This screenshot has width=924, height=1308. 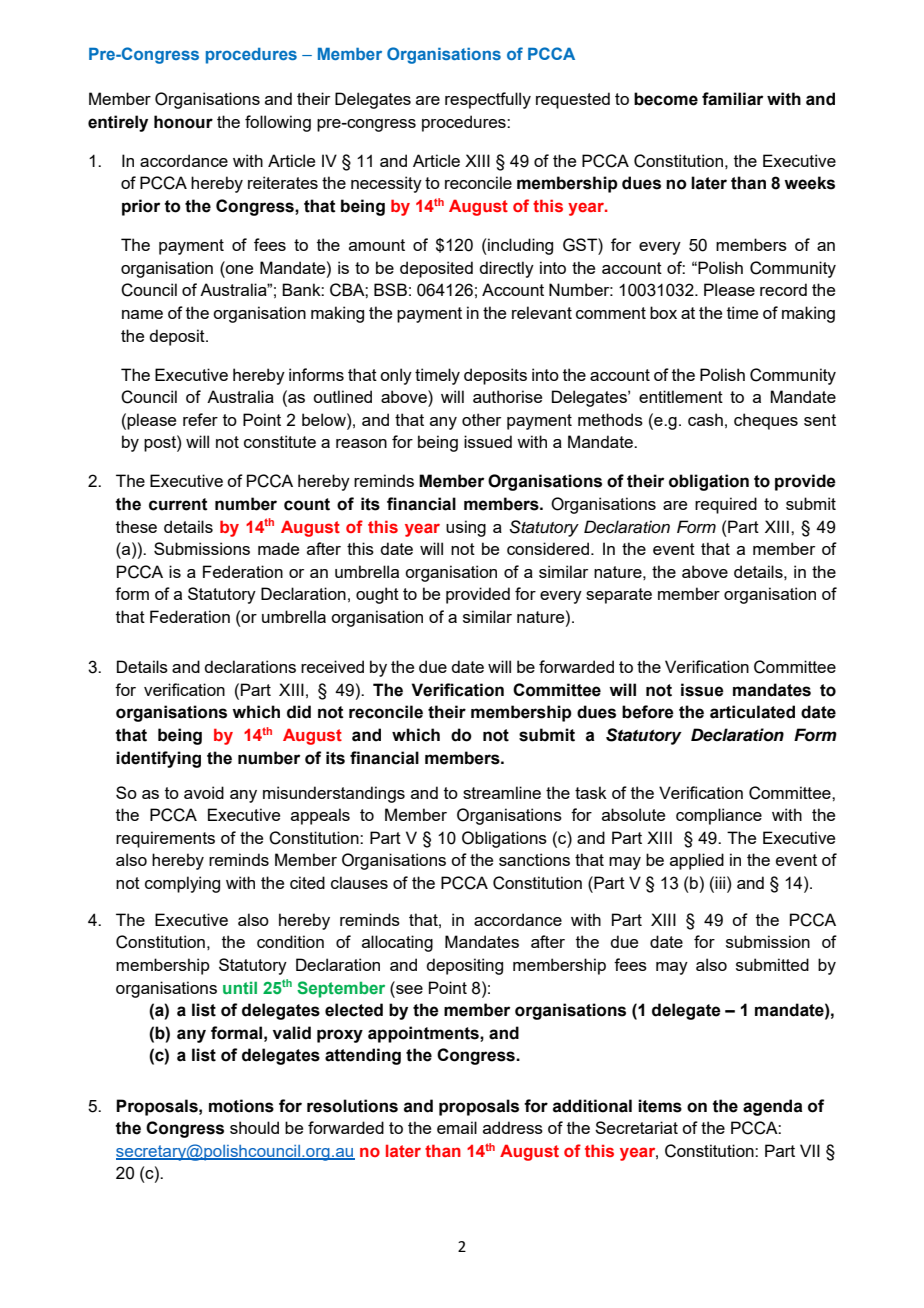 What do you see at coordinates (457, 1127) in the screenshot?
I see `email` at bounding box center [457, 1127].
